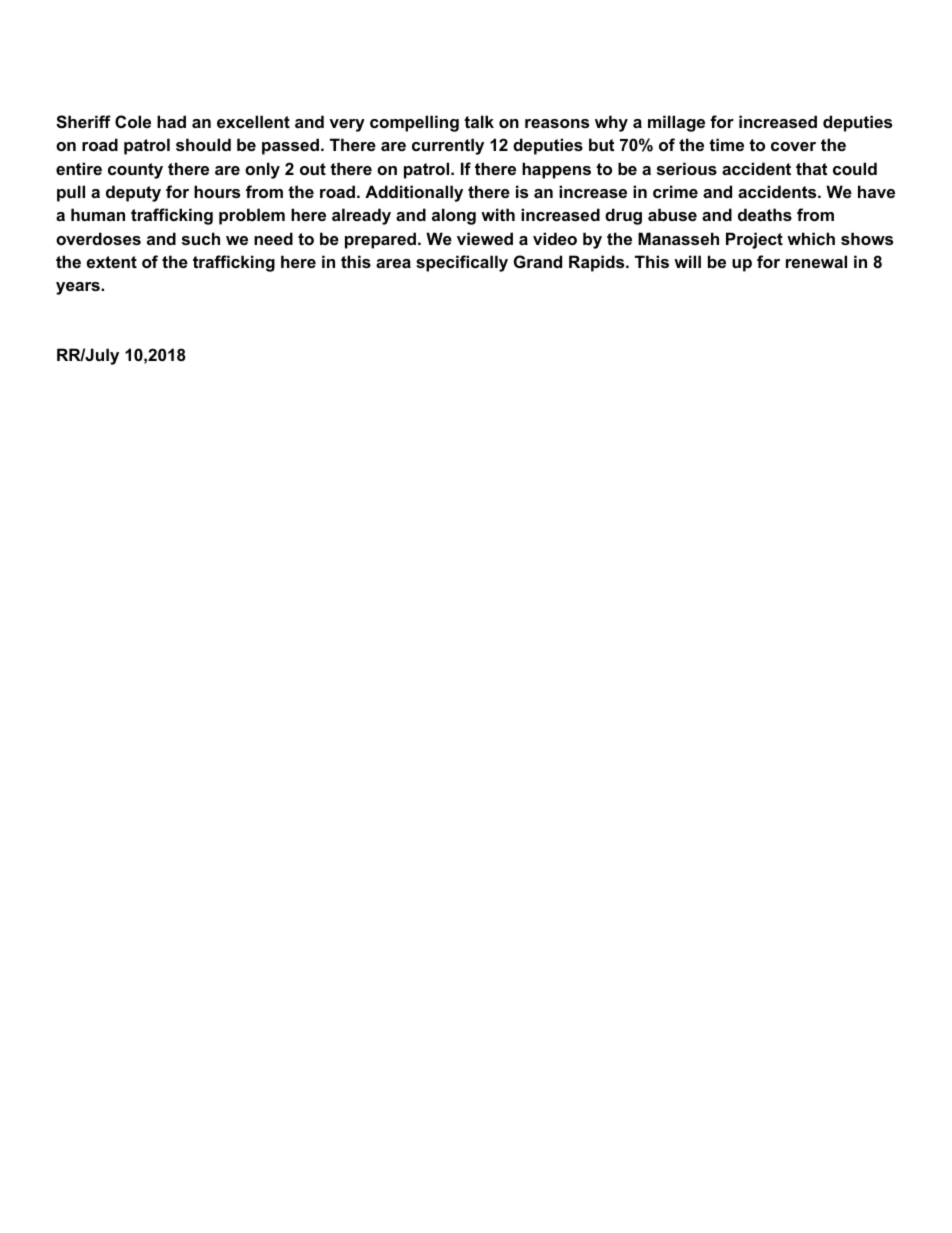 The image size is (952, 1233). Describe the element at coordinates (611, 123) in the image. I see `why` at that location.
